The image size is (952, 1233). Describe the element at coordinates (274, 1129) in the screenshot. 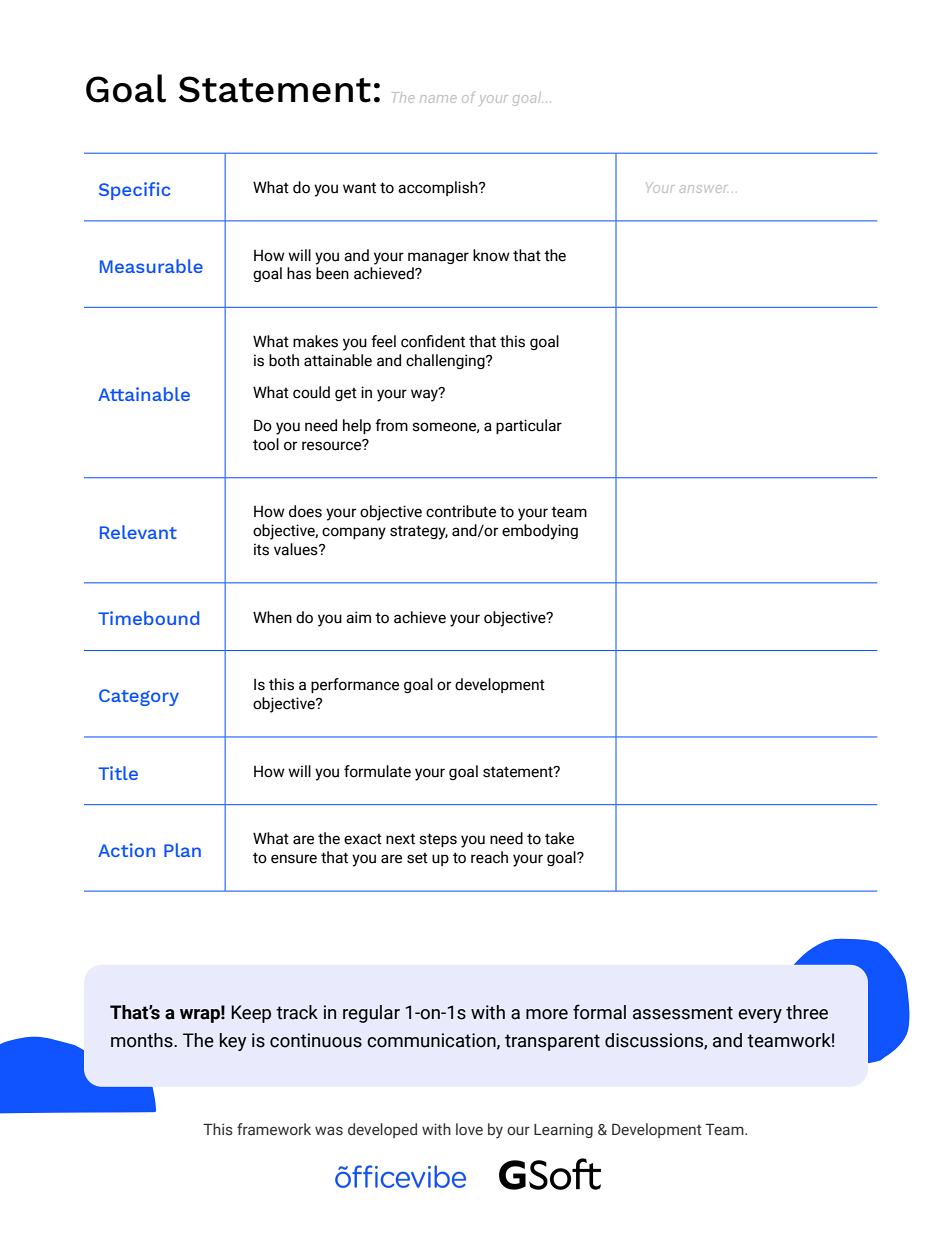

I see `framework` at that location.
